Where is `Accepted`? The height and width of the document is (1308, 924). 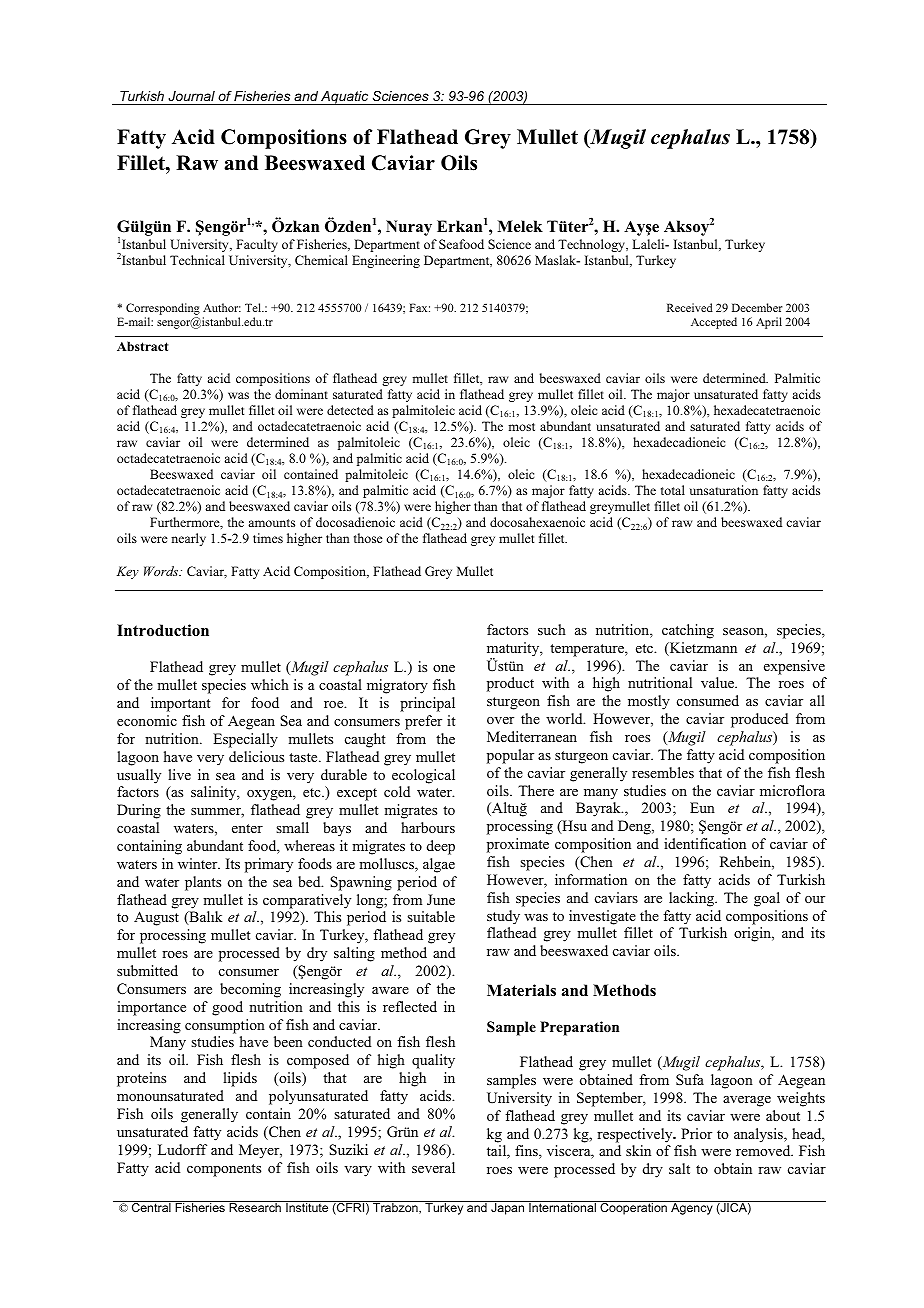 Accepted is located at coordinates (714, 323).
